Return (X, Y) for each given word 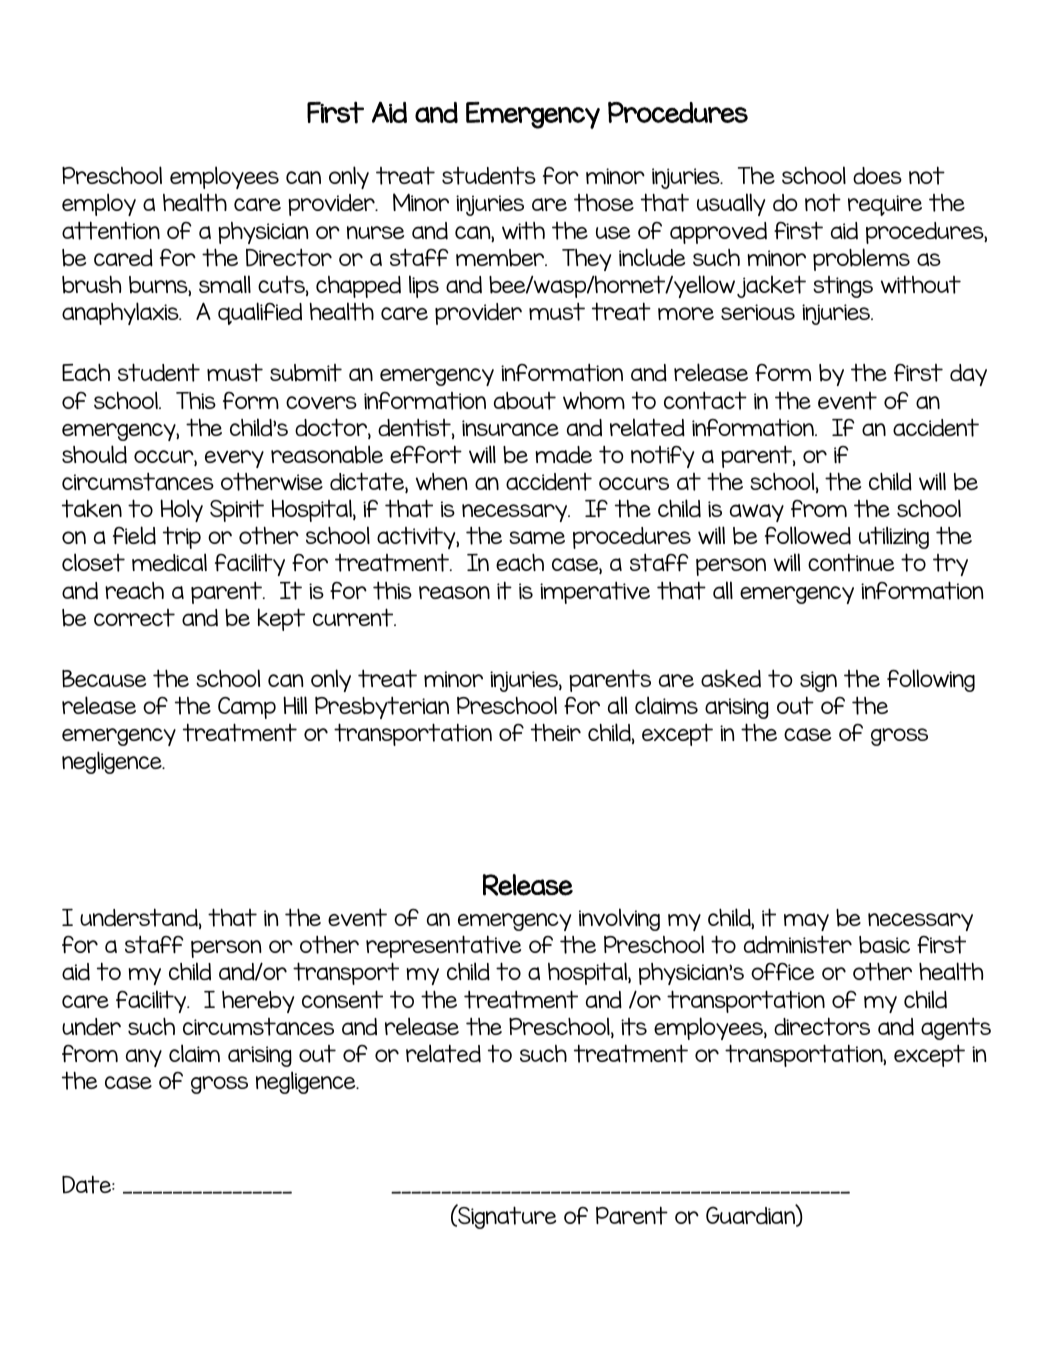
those (604, 203)
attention (111, 230)
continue (851, 562)
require (885, 205)
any (144, 1058)
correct (134, 618)
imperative (595, 593)
